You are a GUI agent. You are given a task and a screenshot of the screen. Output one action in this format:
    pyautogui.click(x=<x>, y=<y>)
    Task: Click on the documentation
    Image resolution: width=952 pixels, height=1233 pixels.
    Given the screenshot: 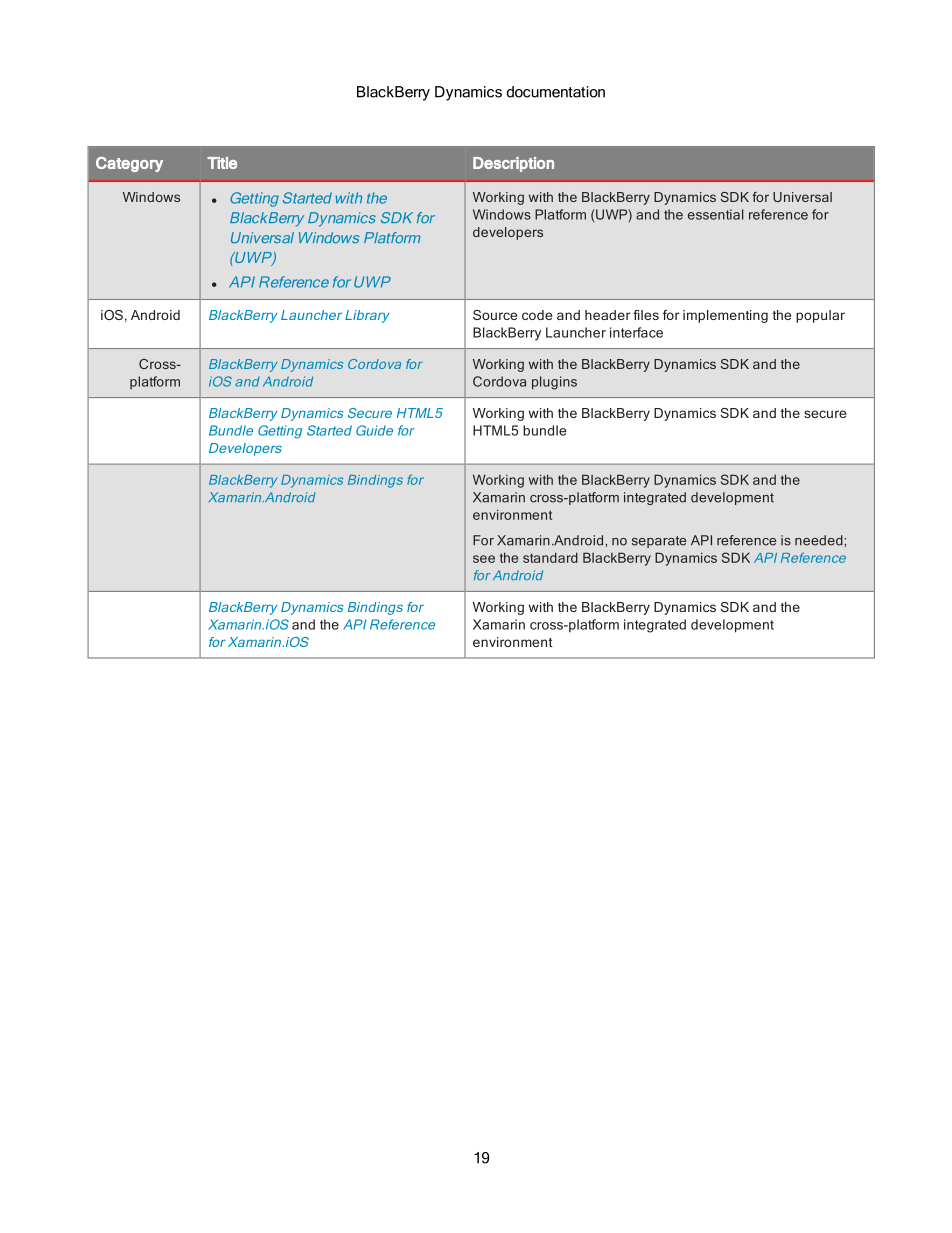 What is the action you would take?
    pyautogui.click(x=556, y=92)
